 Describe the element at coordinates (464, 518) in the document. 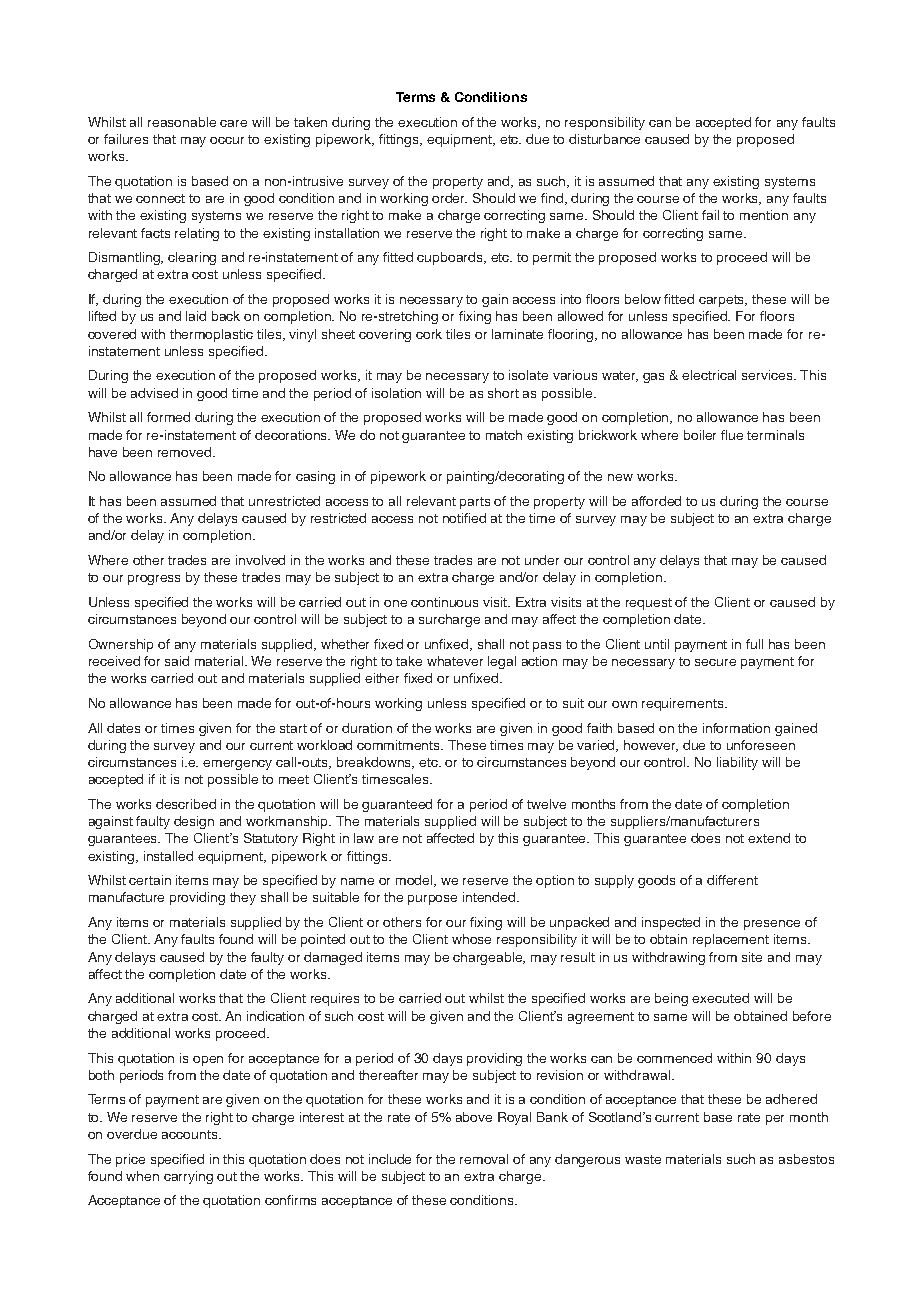

I see `notified` at that location.
